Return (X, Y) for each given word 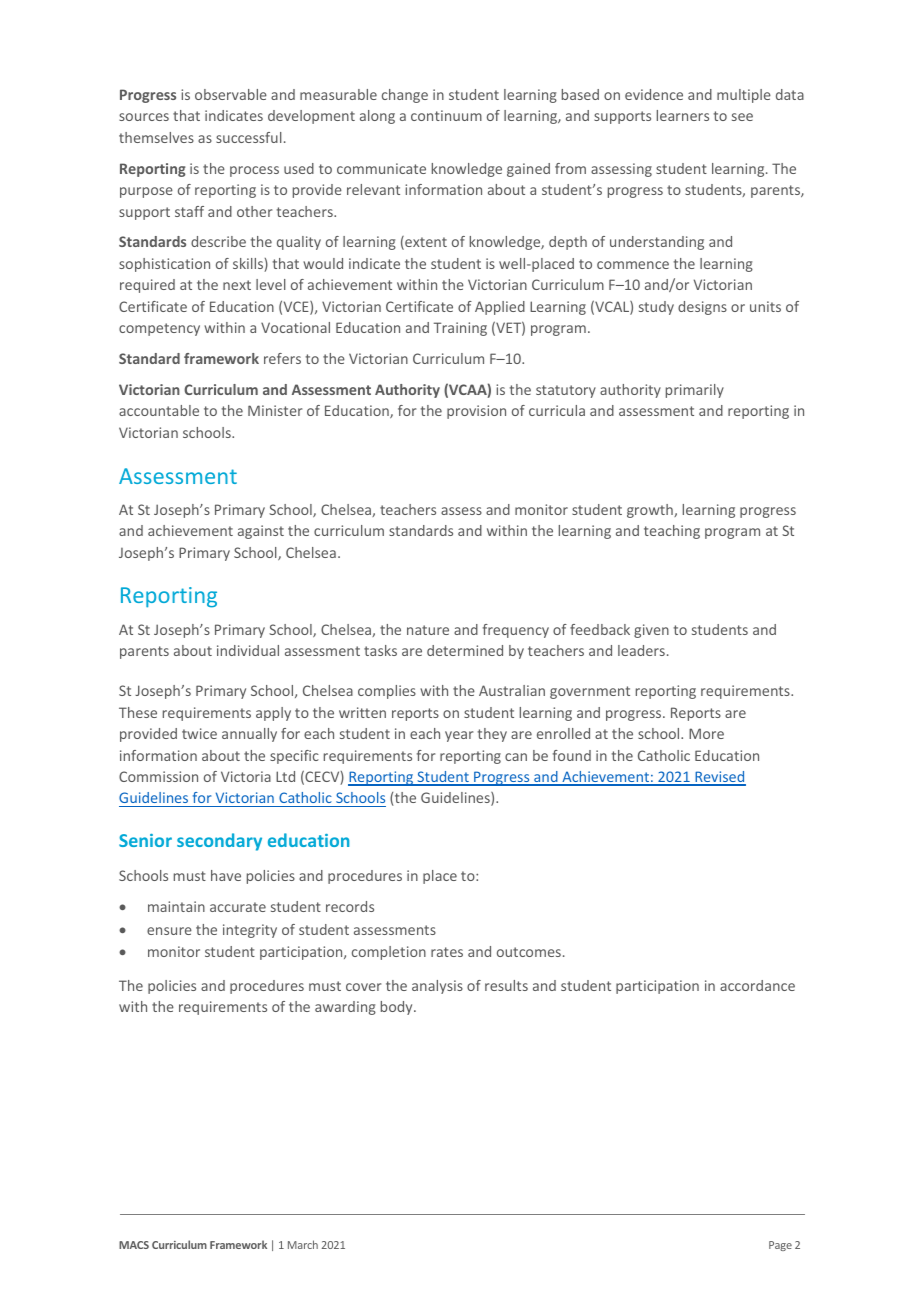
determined (465, 650)
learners (683, 115)
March (303, 1244)
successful (249, 137)
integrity (250, 931)
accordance (757, 985)
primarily (695, 391)
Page (780, 1246)
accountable (159, 410)
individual (248, 650)
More (706, 733)
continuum (446, 115)
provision (476, 412)
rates (447, 952)
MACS (134, 1245)
